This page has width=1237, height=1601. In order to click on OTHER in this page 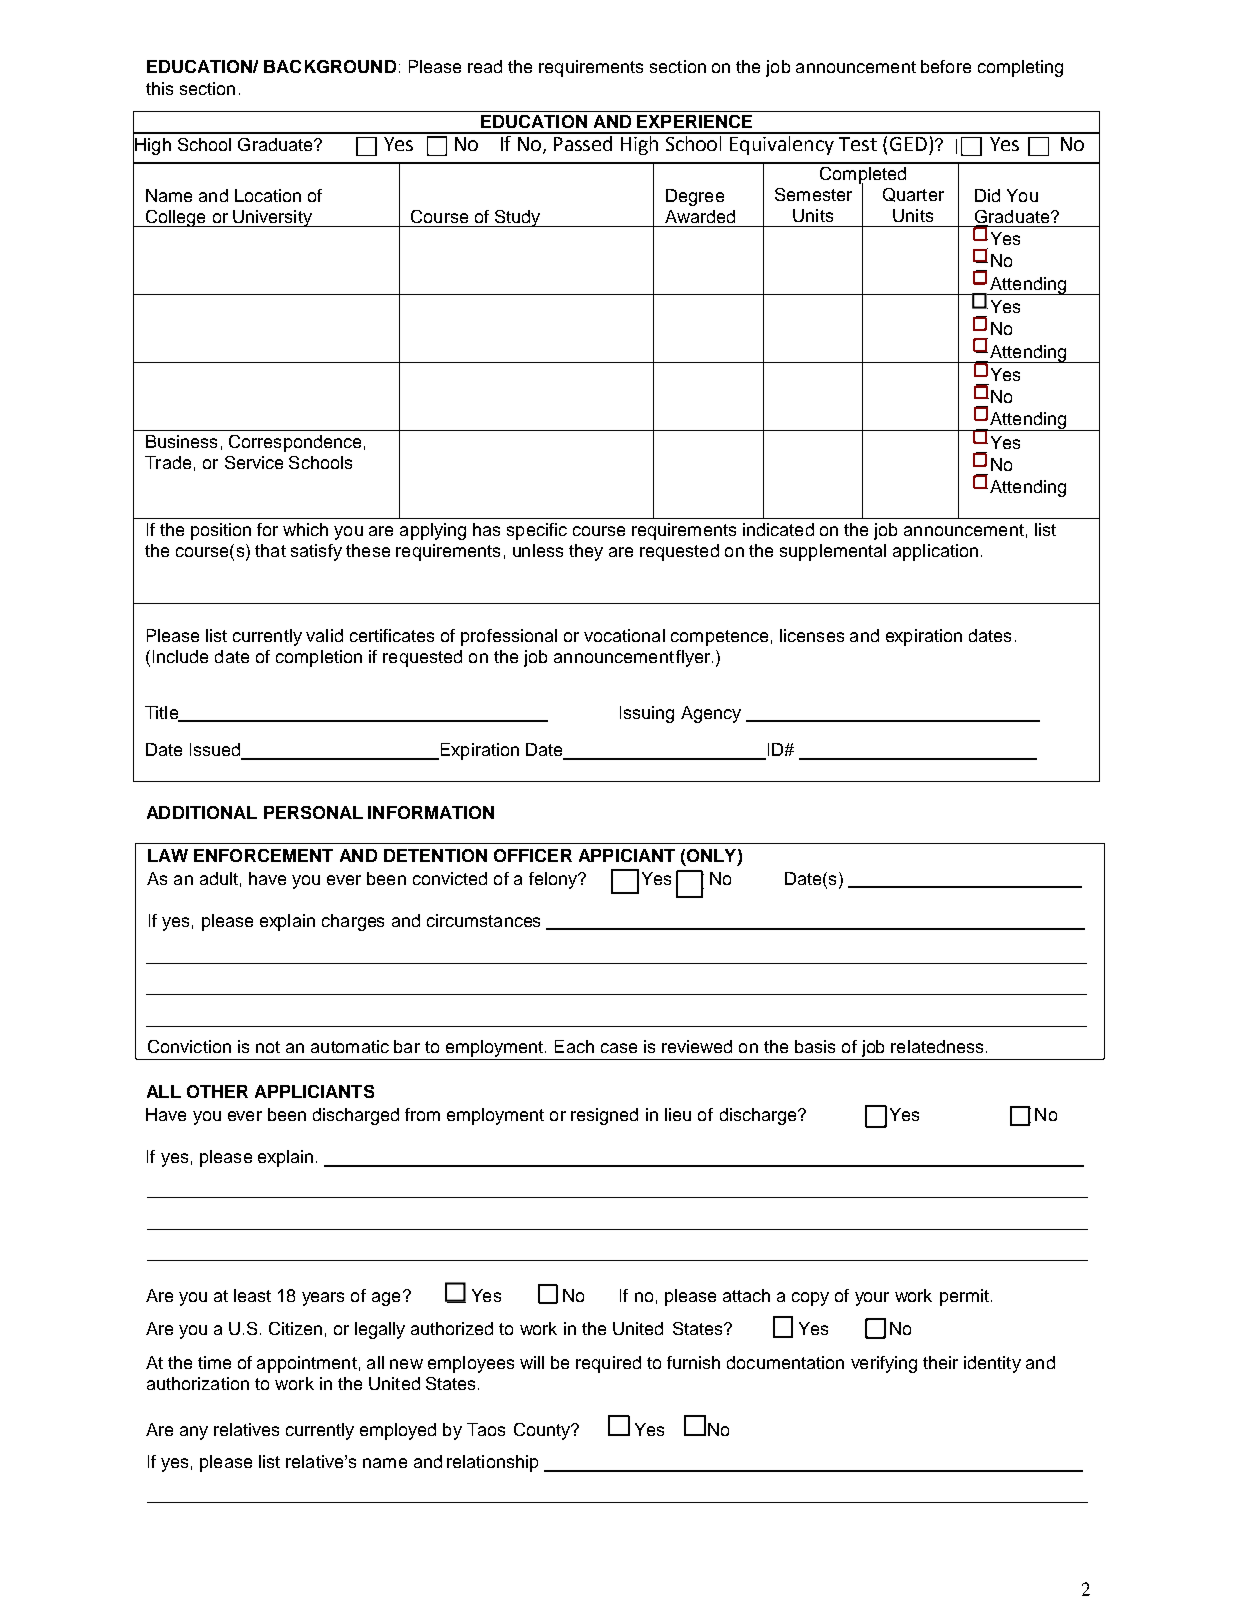, I will do `click(217, 1091)`.
